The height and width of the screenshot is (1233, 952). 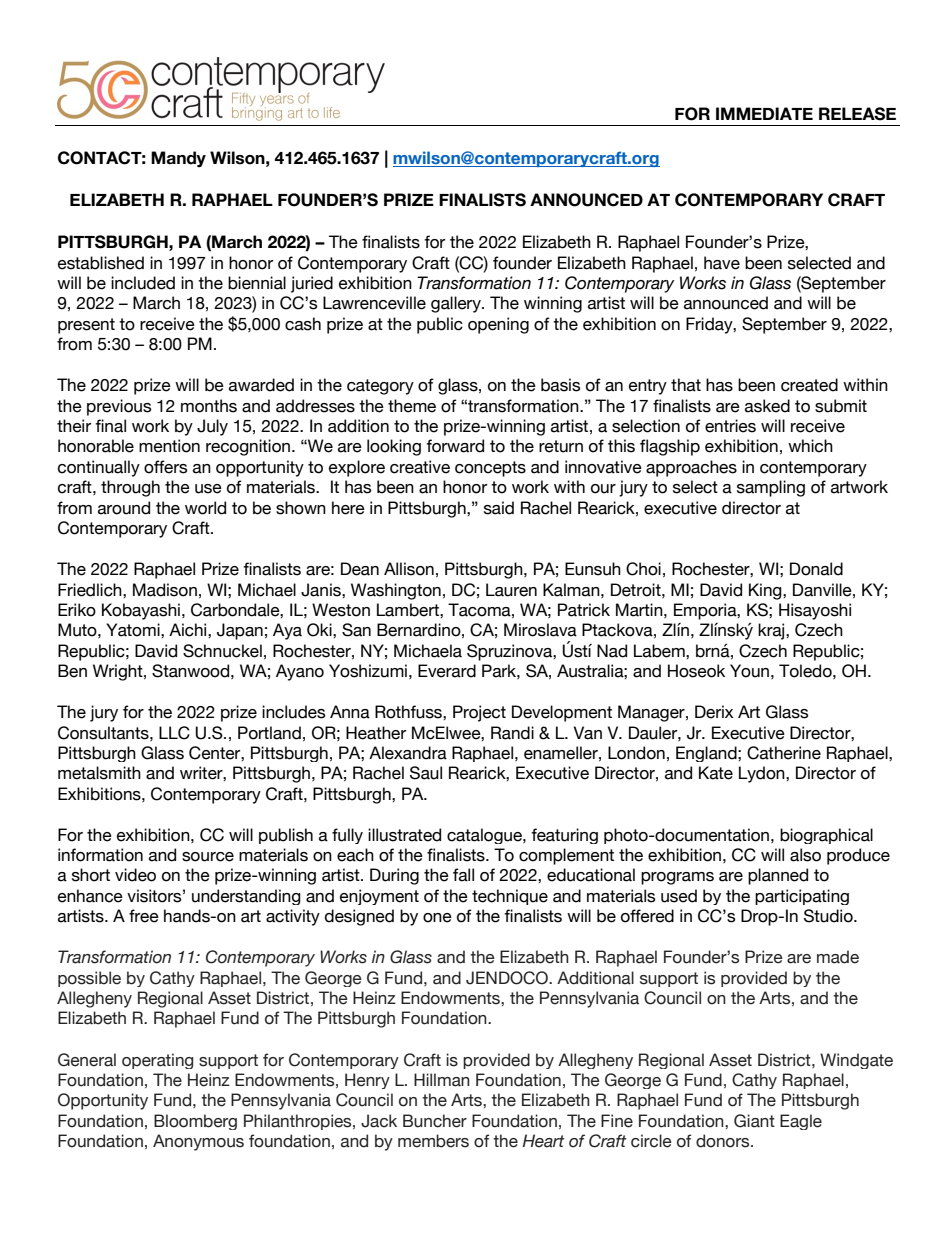 I want to click on IMMEDIATE, so click(x=764, y=113).
